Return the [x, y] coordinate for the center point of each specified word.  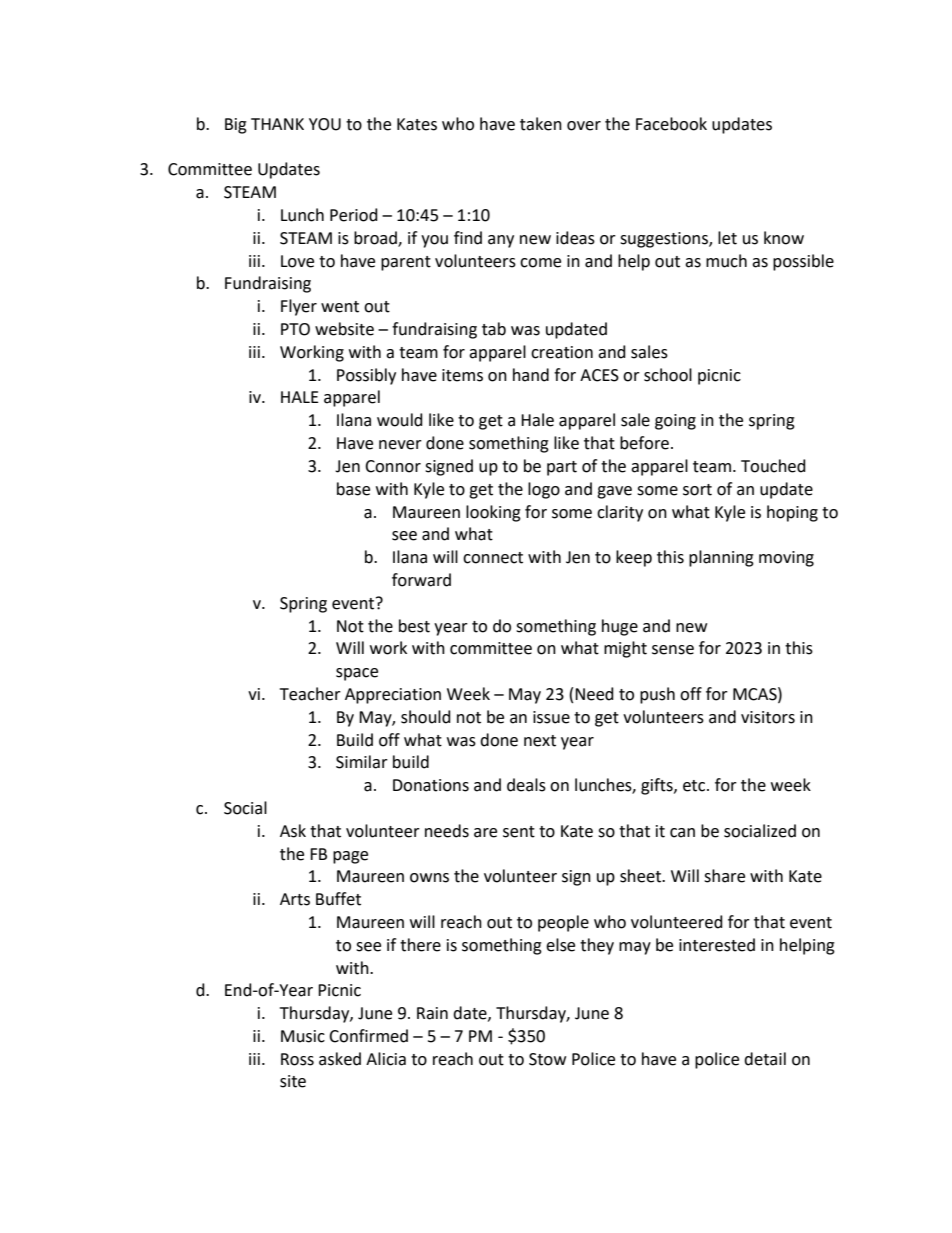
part [562, 468]
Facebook [671, 124]
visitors [768, 717]
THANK [277, 124]
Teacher [310, 694]
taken [541, 124]
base [353, 489]
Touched [773, 466]
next [540, 741]
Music [303, 1036]
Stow [547, 1059]
